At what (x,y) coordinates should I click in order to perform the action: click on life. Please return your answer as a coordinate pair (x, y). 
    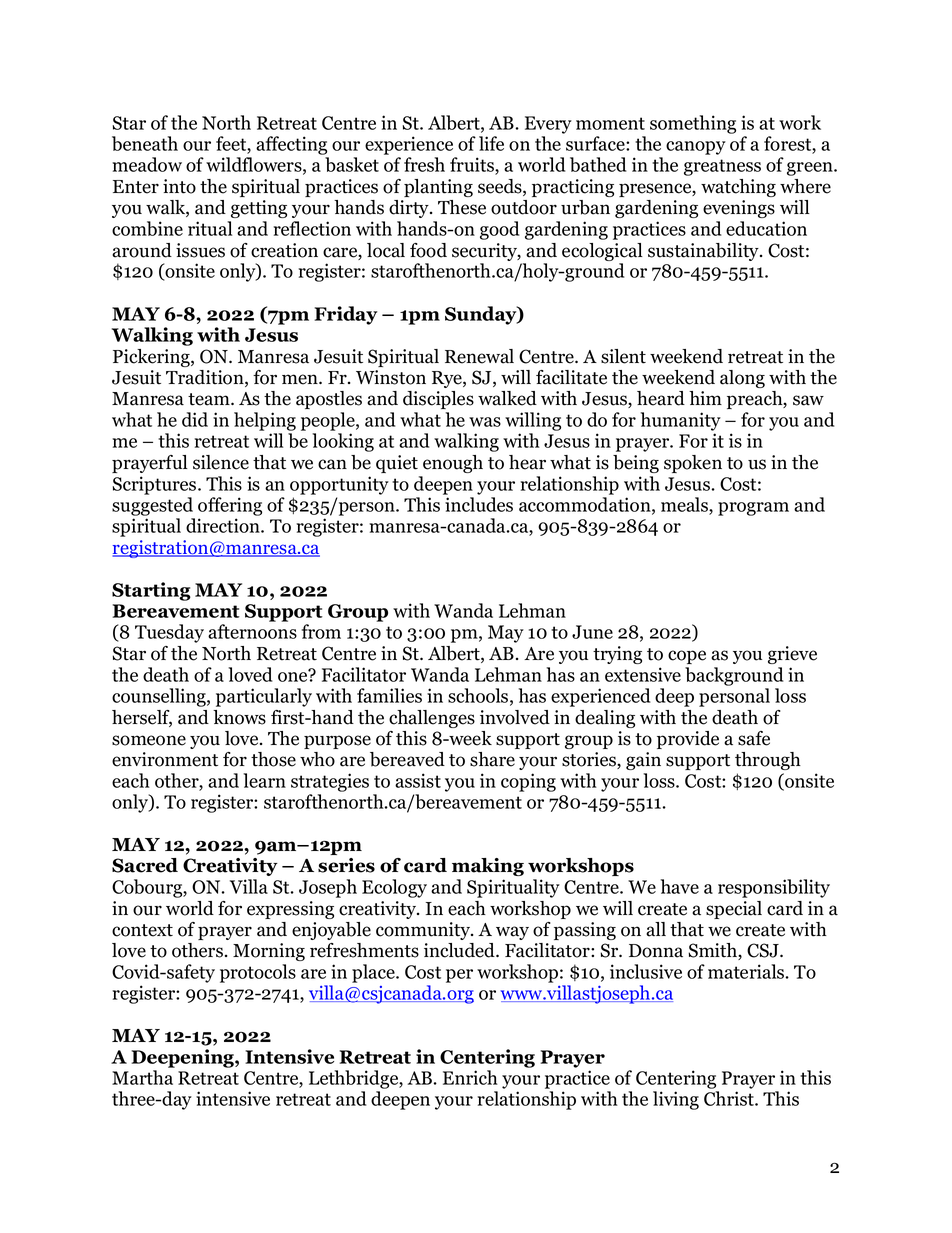
    Looking at the image, I should click on (491, 143).
